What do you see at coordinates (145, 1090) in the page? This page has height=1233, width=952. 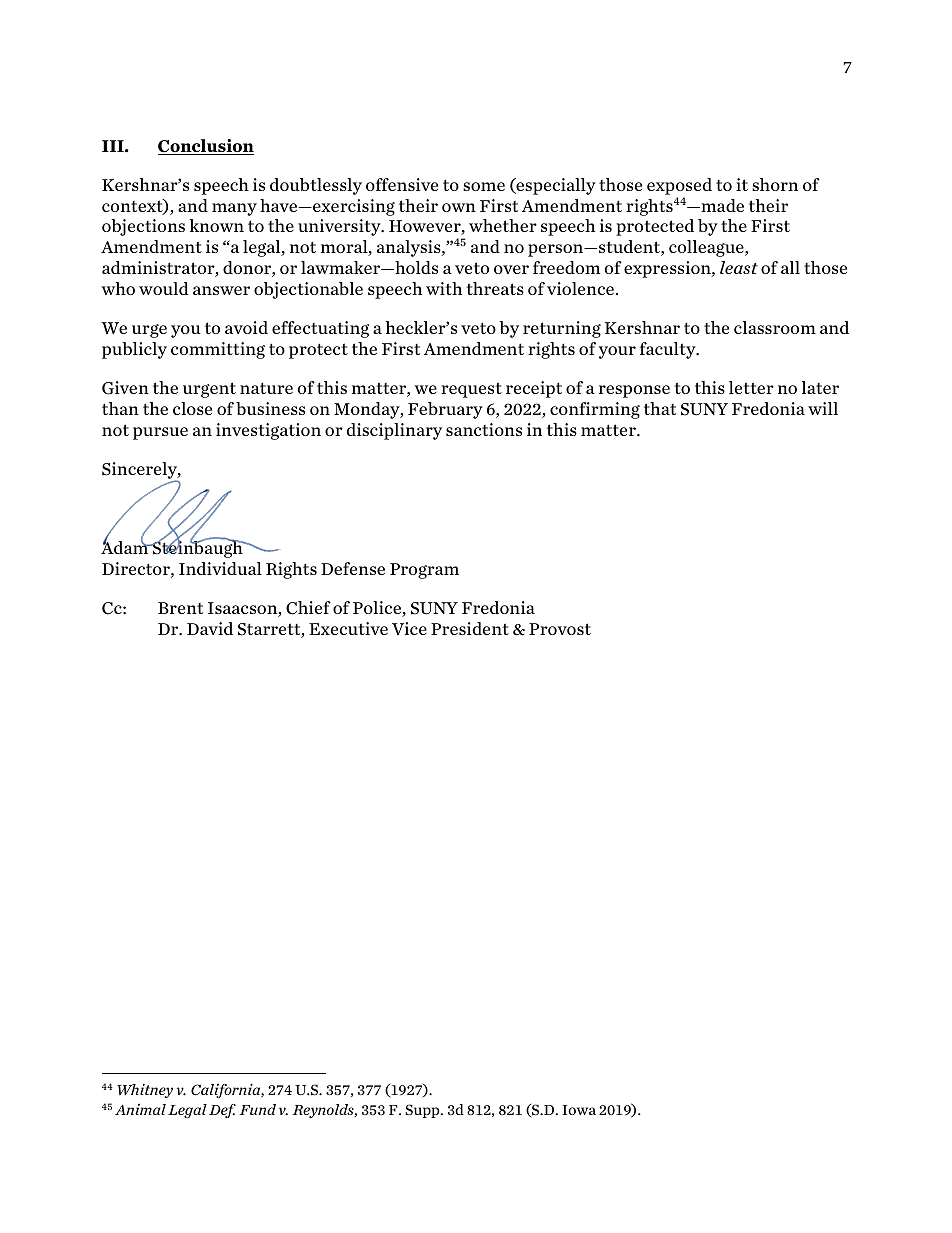 I see `Whitney` at bounding box center [145, 1090].
